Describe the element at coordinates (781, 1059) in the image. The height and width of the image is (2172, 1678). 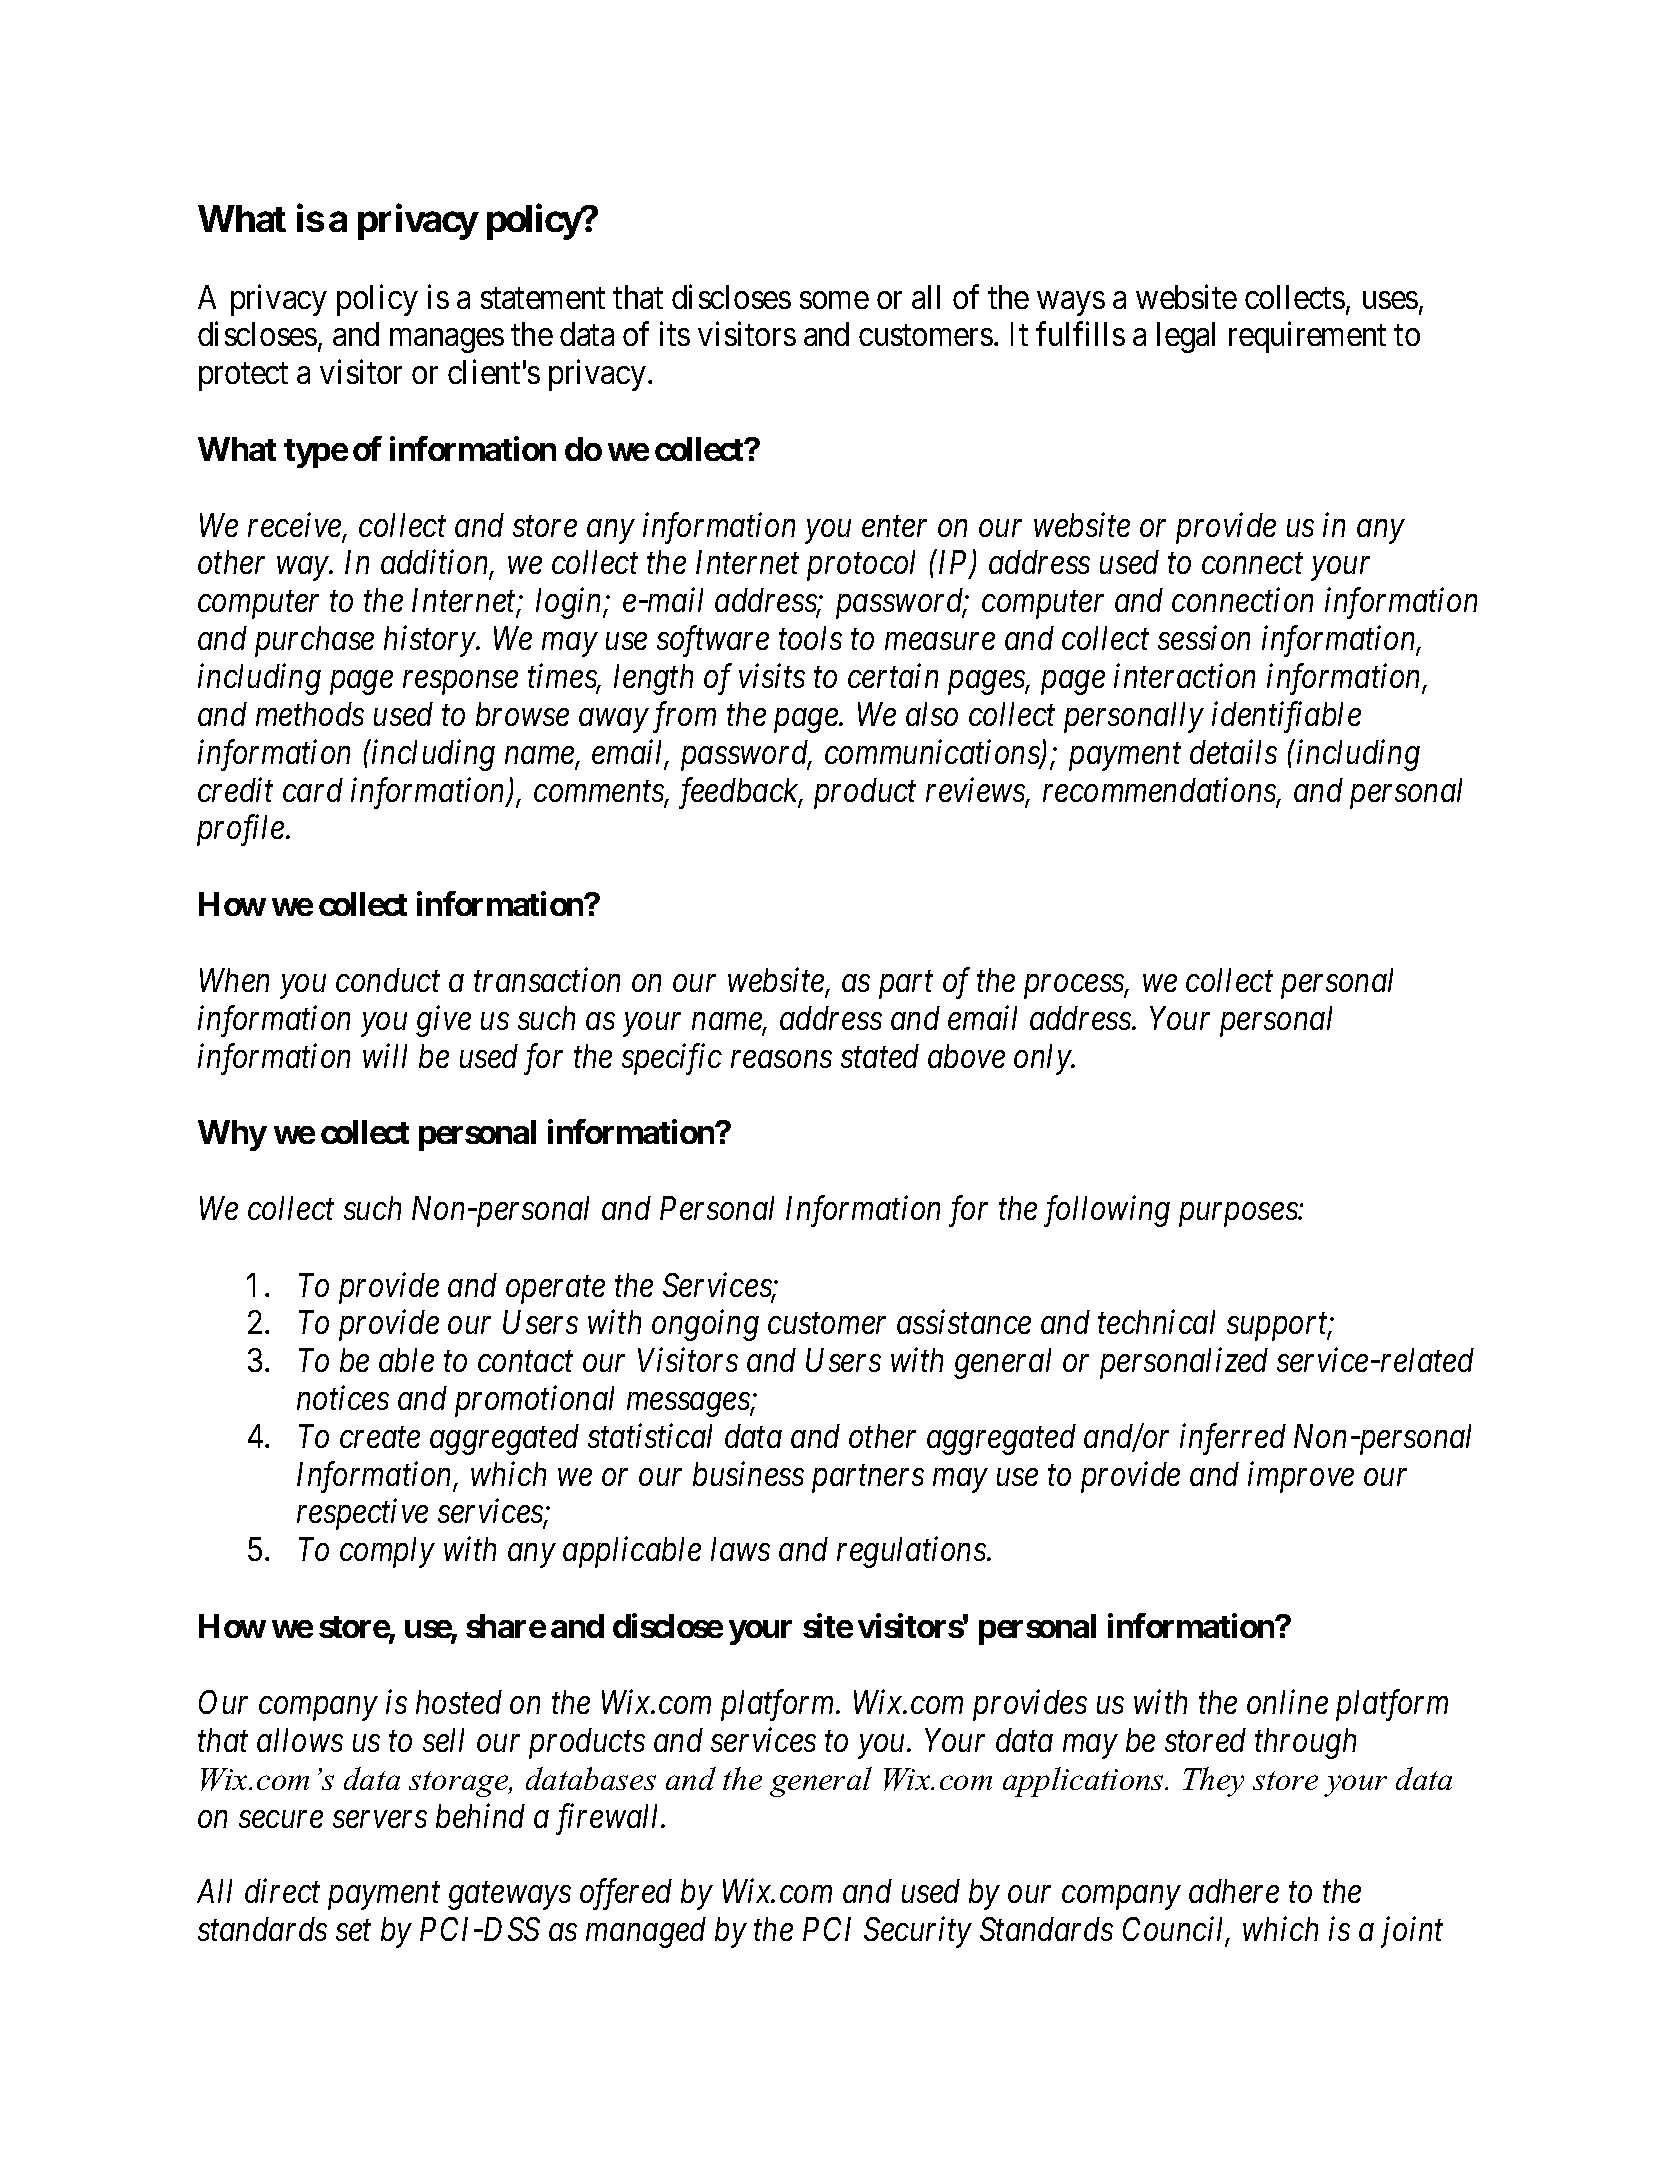
I see `reasons` at that location.
